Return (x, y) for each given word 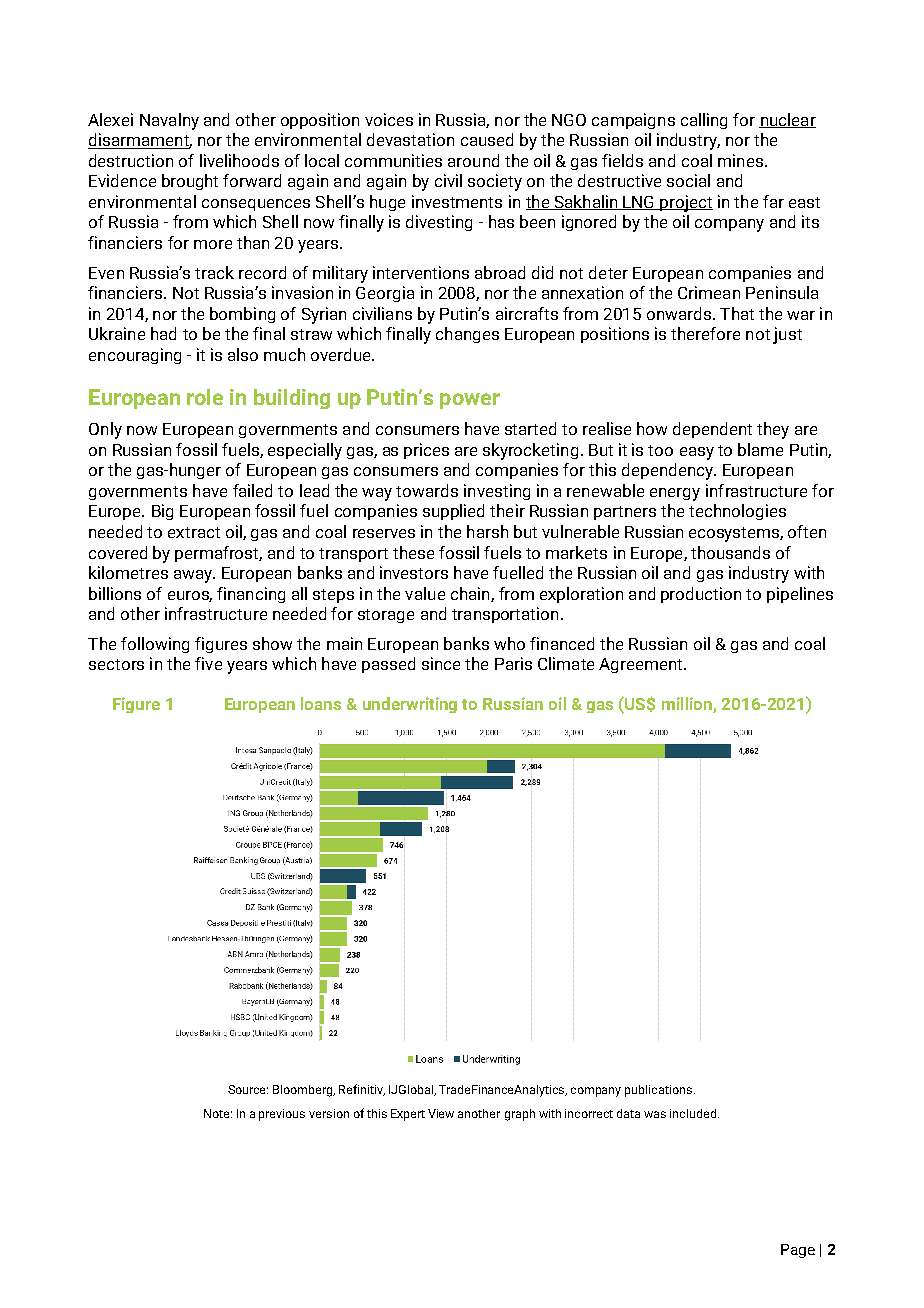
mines (740, 160)
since (441, 663)
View (441, 1113)
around (473, 160)
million (687, 703)
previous (282, 1115)
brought (190, 182)
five (208, 663)
